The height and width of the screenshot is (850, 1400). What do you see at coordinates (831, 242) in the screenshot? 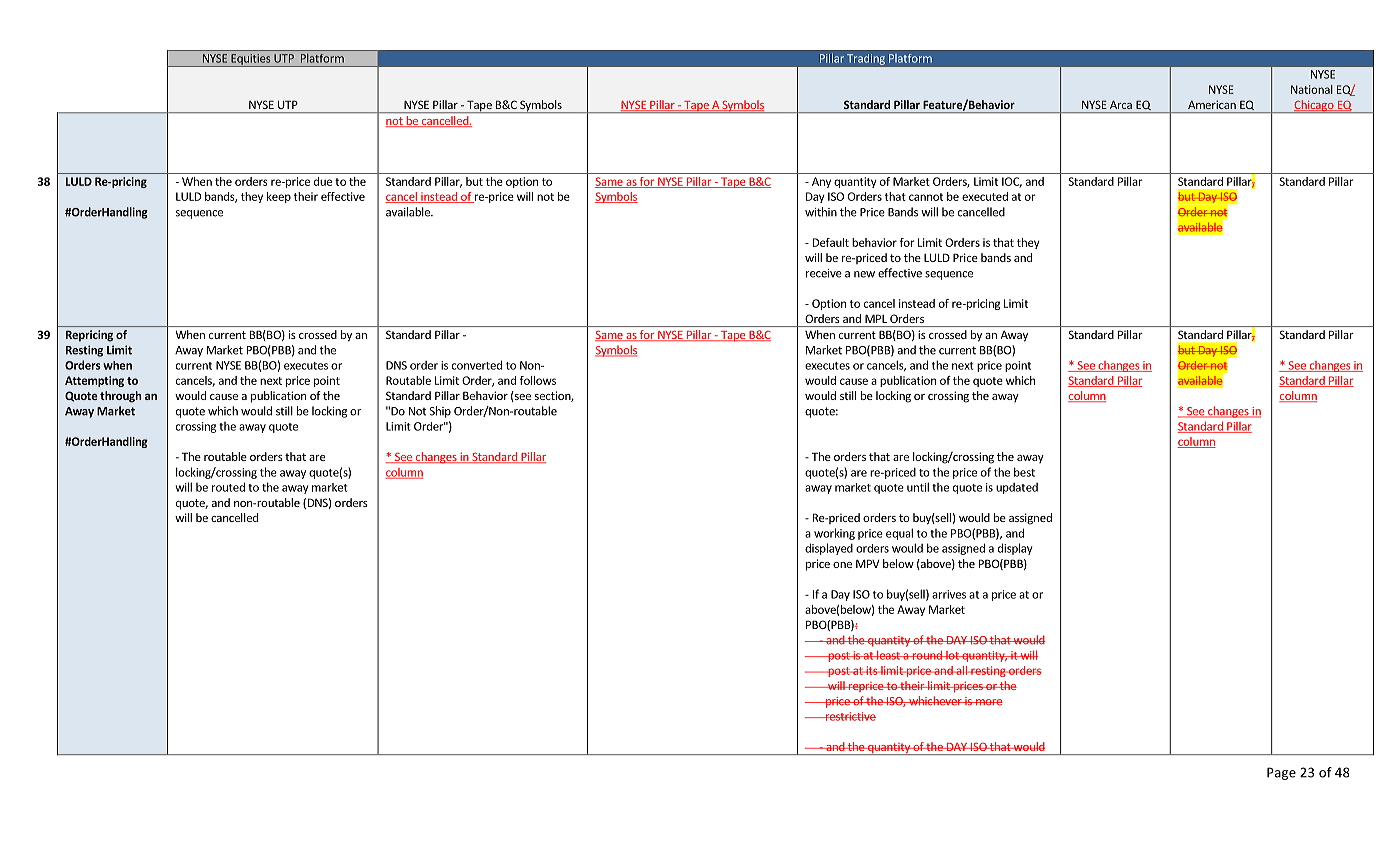
I see `Default` at bounding box center [831, 242].
